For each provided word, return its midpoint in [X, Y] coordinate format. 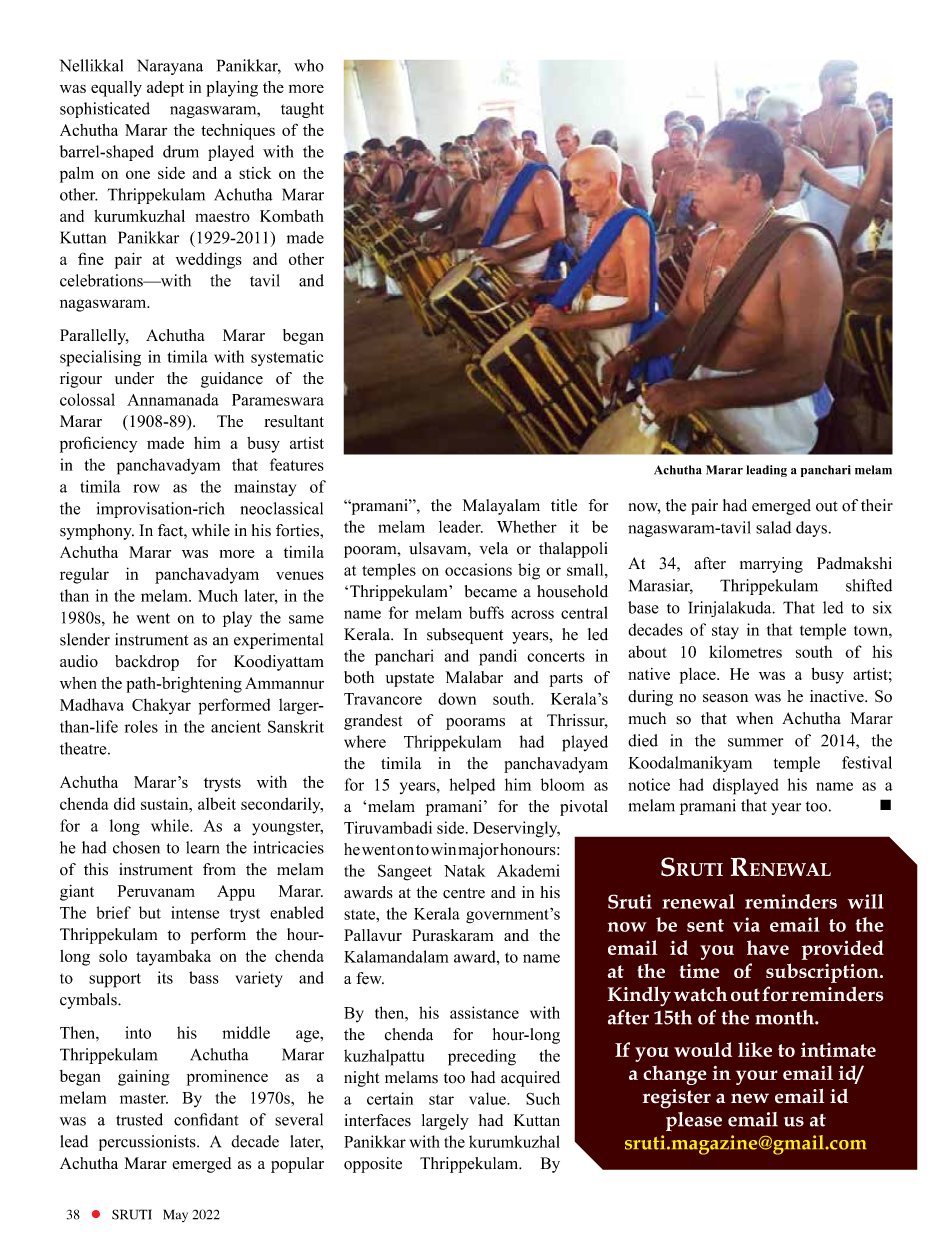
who [309, 65]
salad [773, 527]
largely [445, 1122]
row [146, 488]
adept [165, 89]
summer [755, 742]
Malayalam [501, 507]
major [479, 851]
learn [203, 847]
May [175, 1215]
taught [302, 110]
